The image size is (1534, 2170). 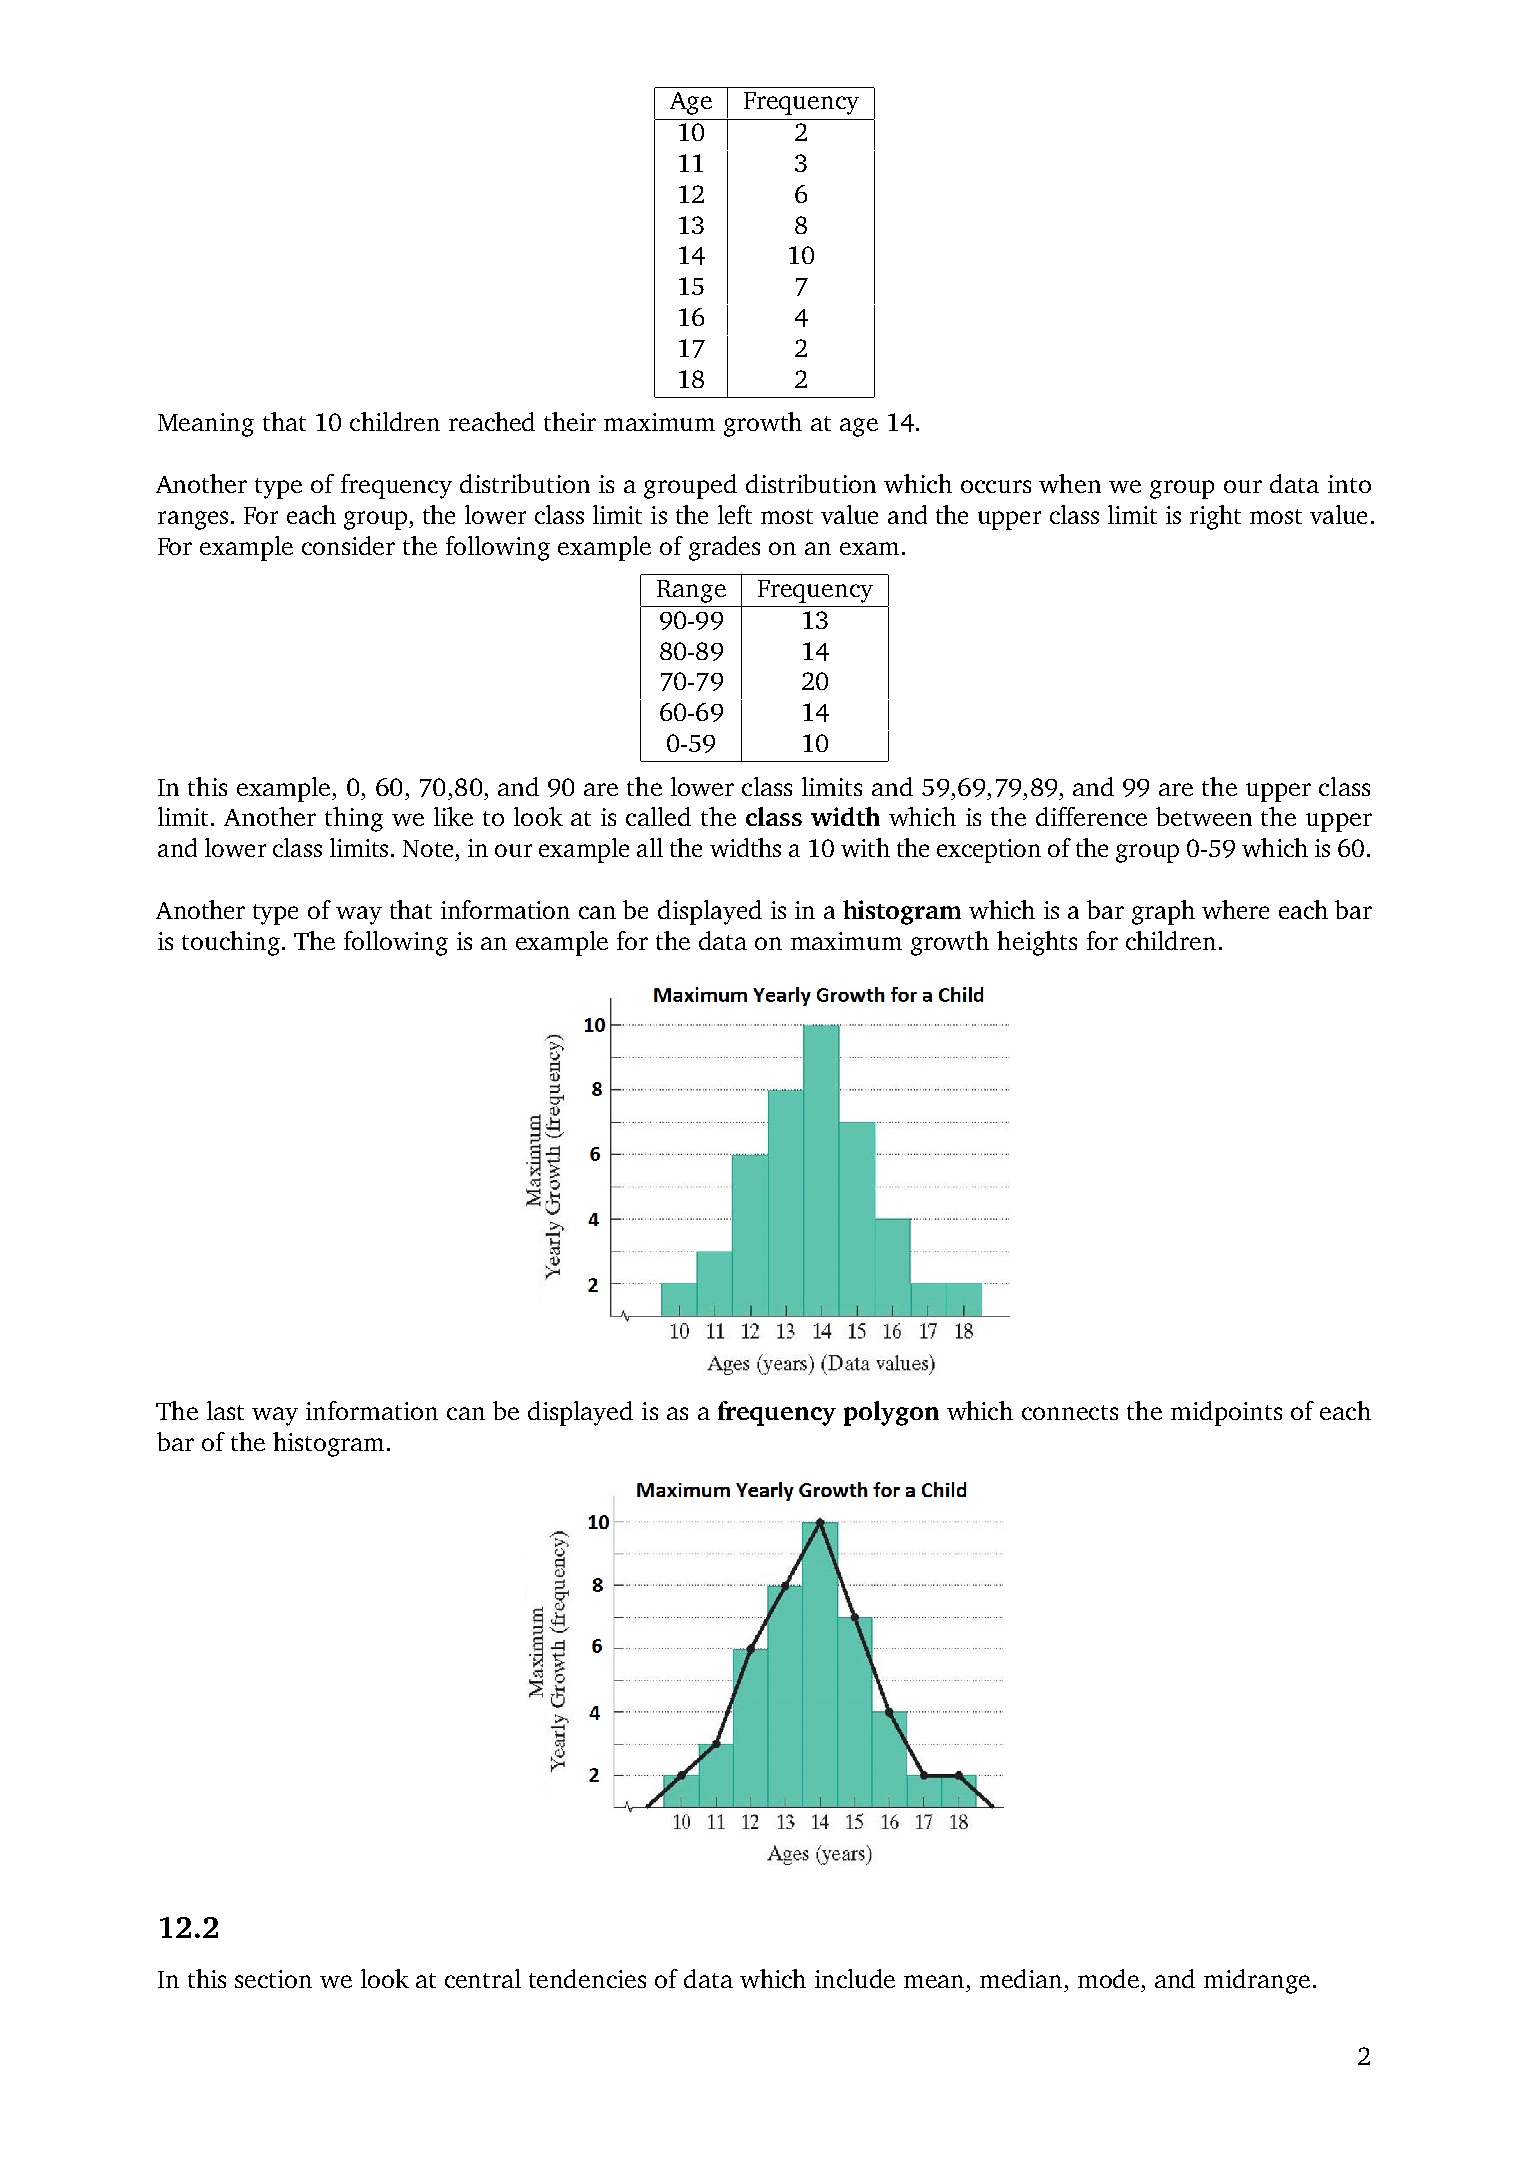 What do you see at coordinates (1204, 816) in the screenshot?
I see `between` at bounding box center [1204, 816].
